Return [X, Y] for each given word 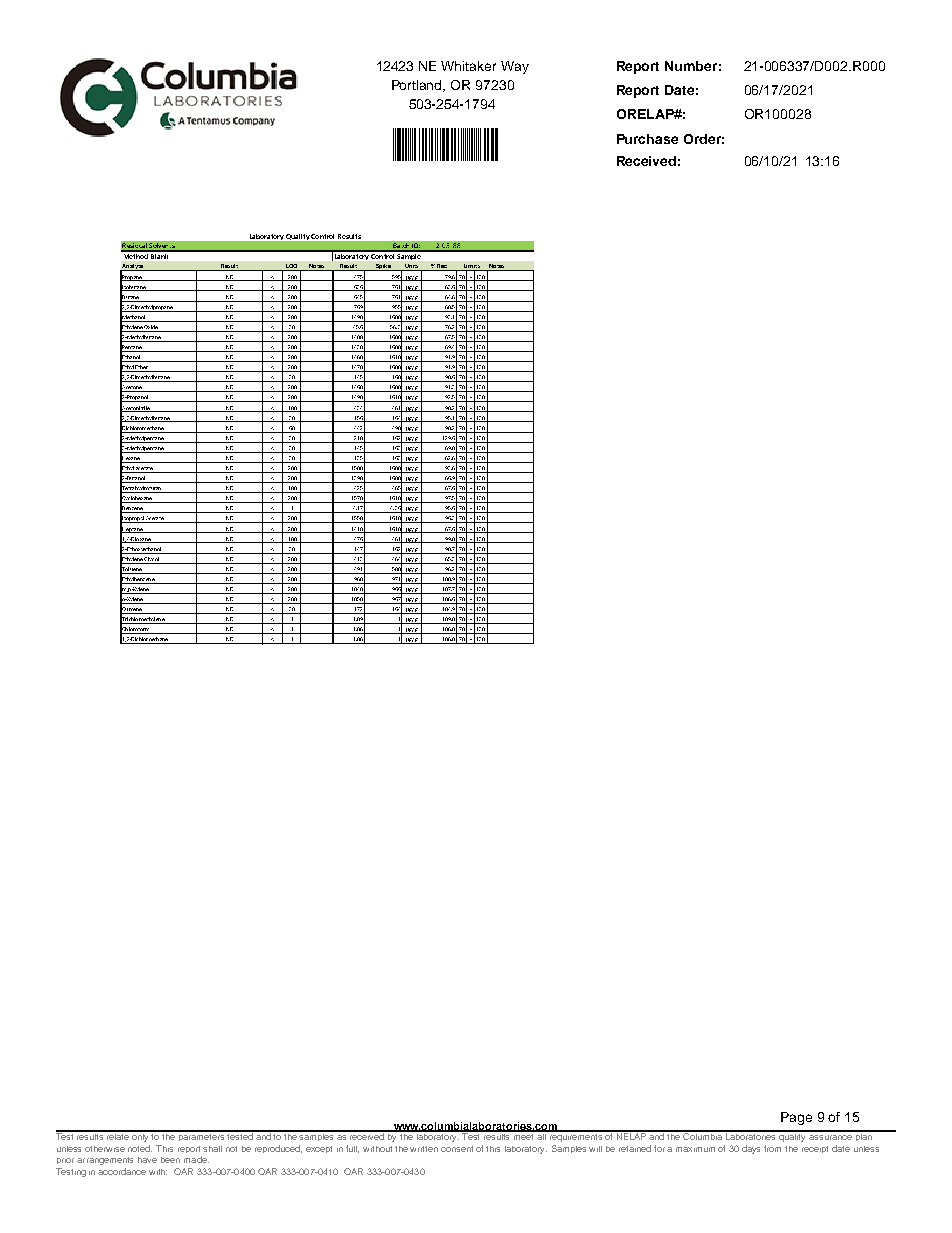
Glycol [152, 560]
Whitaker [468, 66]
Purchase [647, 139]
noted [140, 1148]
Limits [472, 267]
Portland [418, 86]
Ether [142, 368]
